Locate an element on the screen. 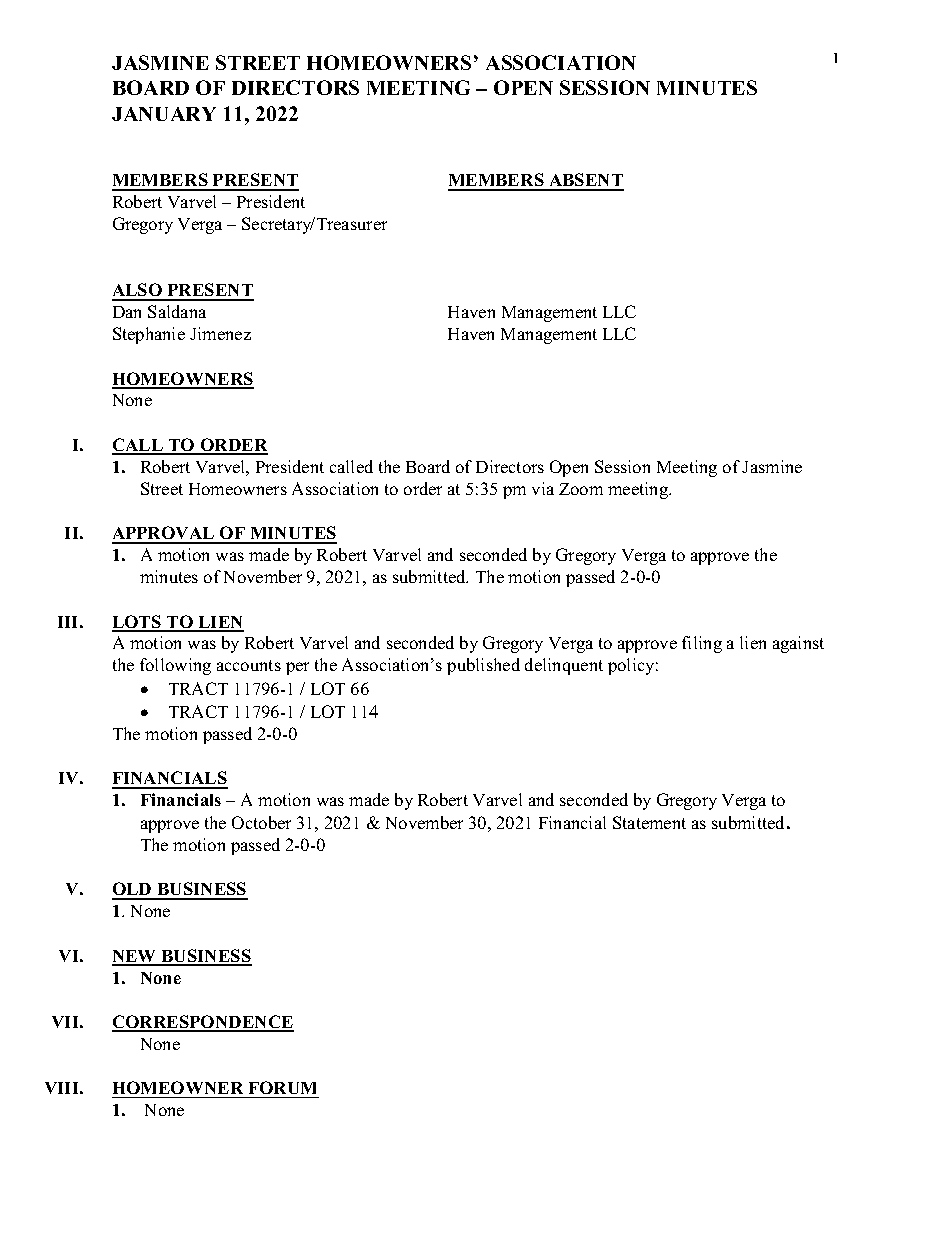 This screenshot has width=952, height=1233. JANUARY is located at coordinates (164, 114).
